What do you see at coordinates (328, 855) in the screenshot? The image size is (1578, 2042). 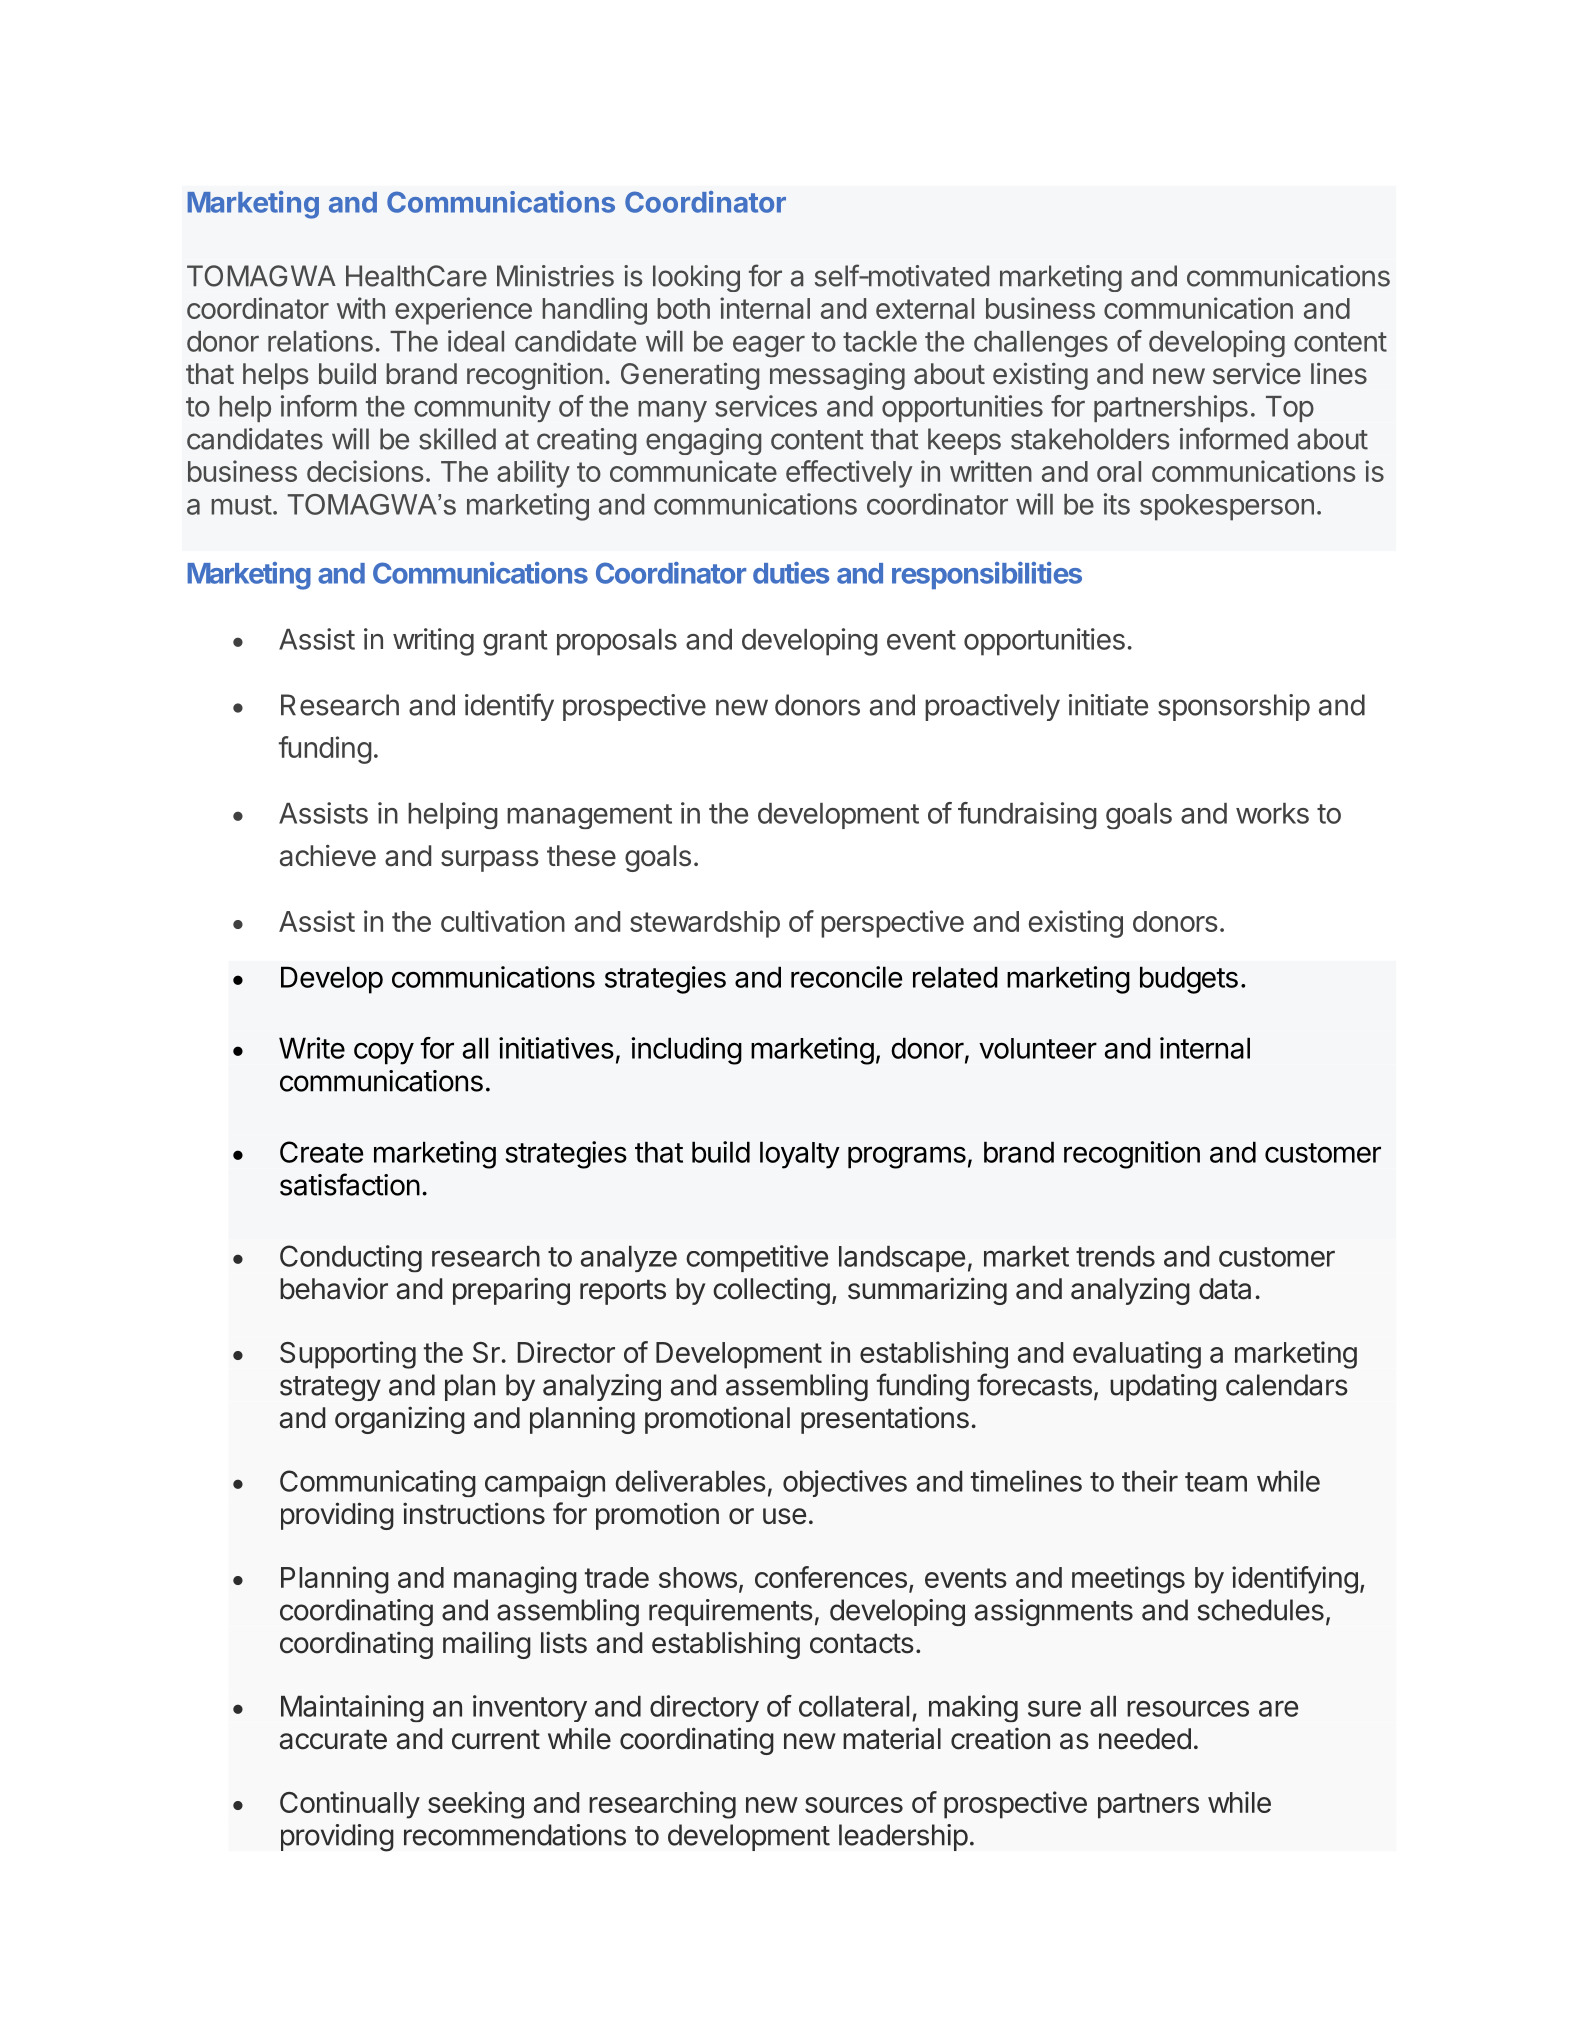 I see `achieve` at bounding box center [328, 855].
